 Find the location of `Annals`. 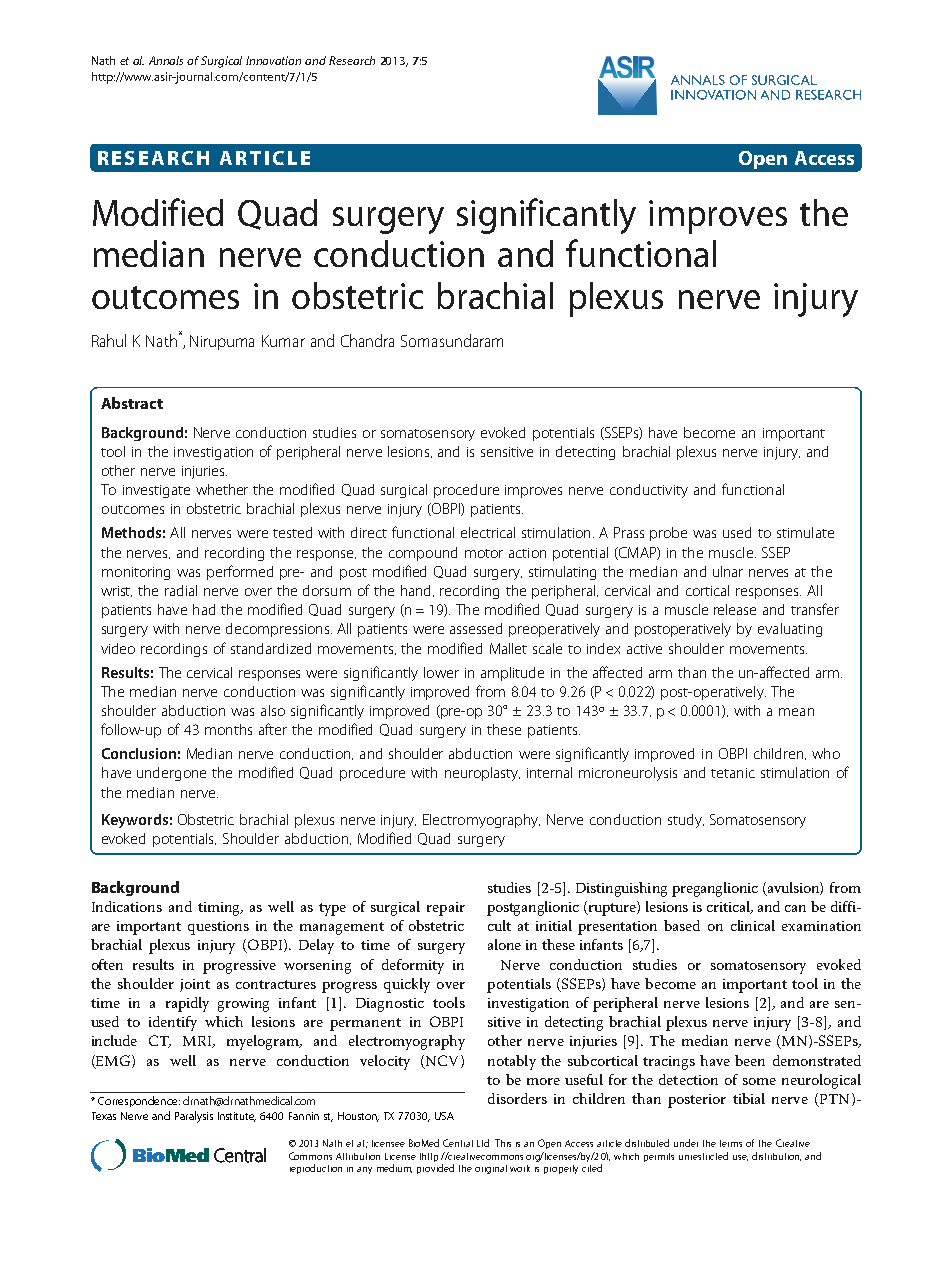

Annals is located at coordinates (166, 60).
